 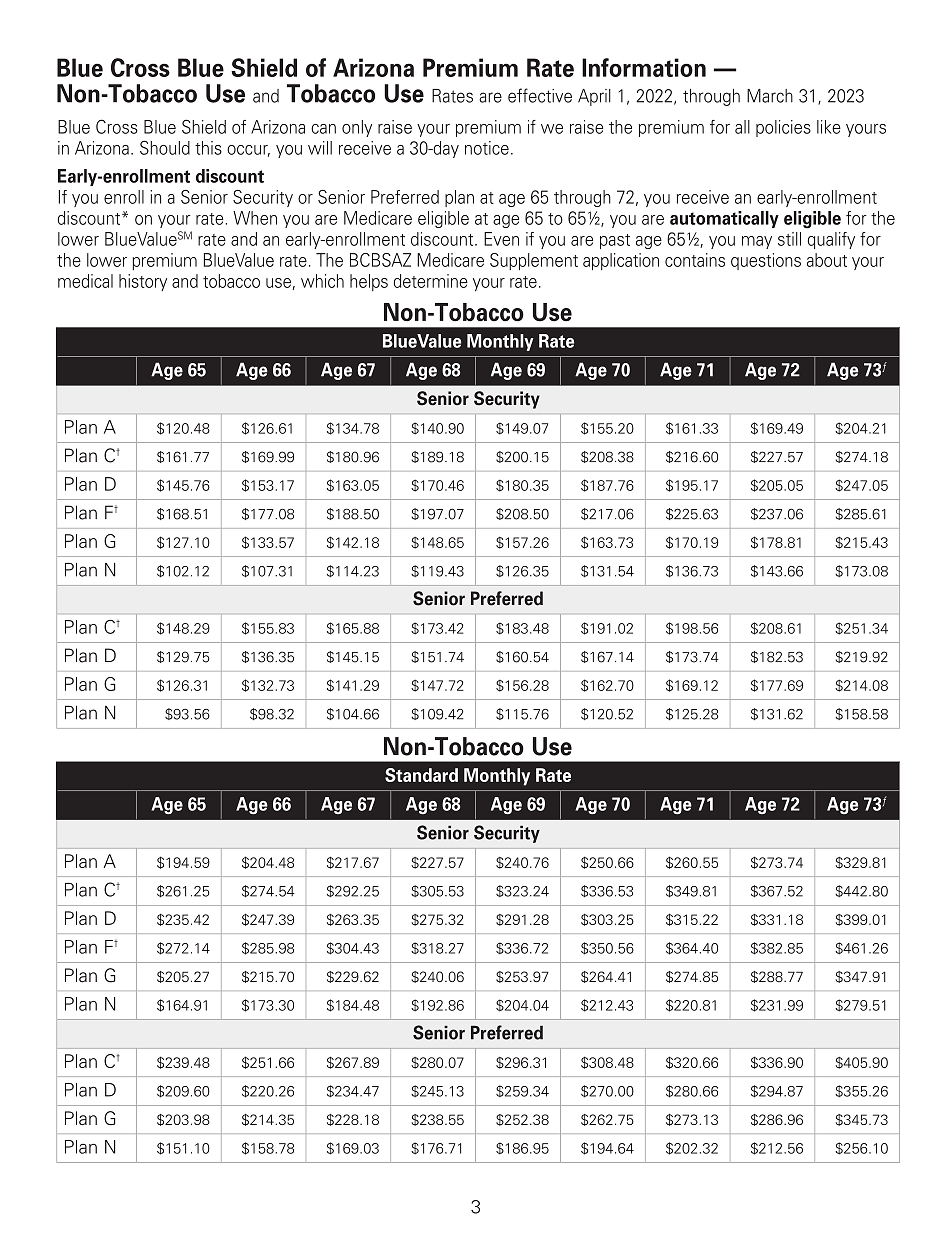 I want to click on helps, so click(x=369, y=282).
